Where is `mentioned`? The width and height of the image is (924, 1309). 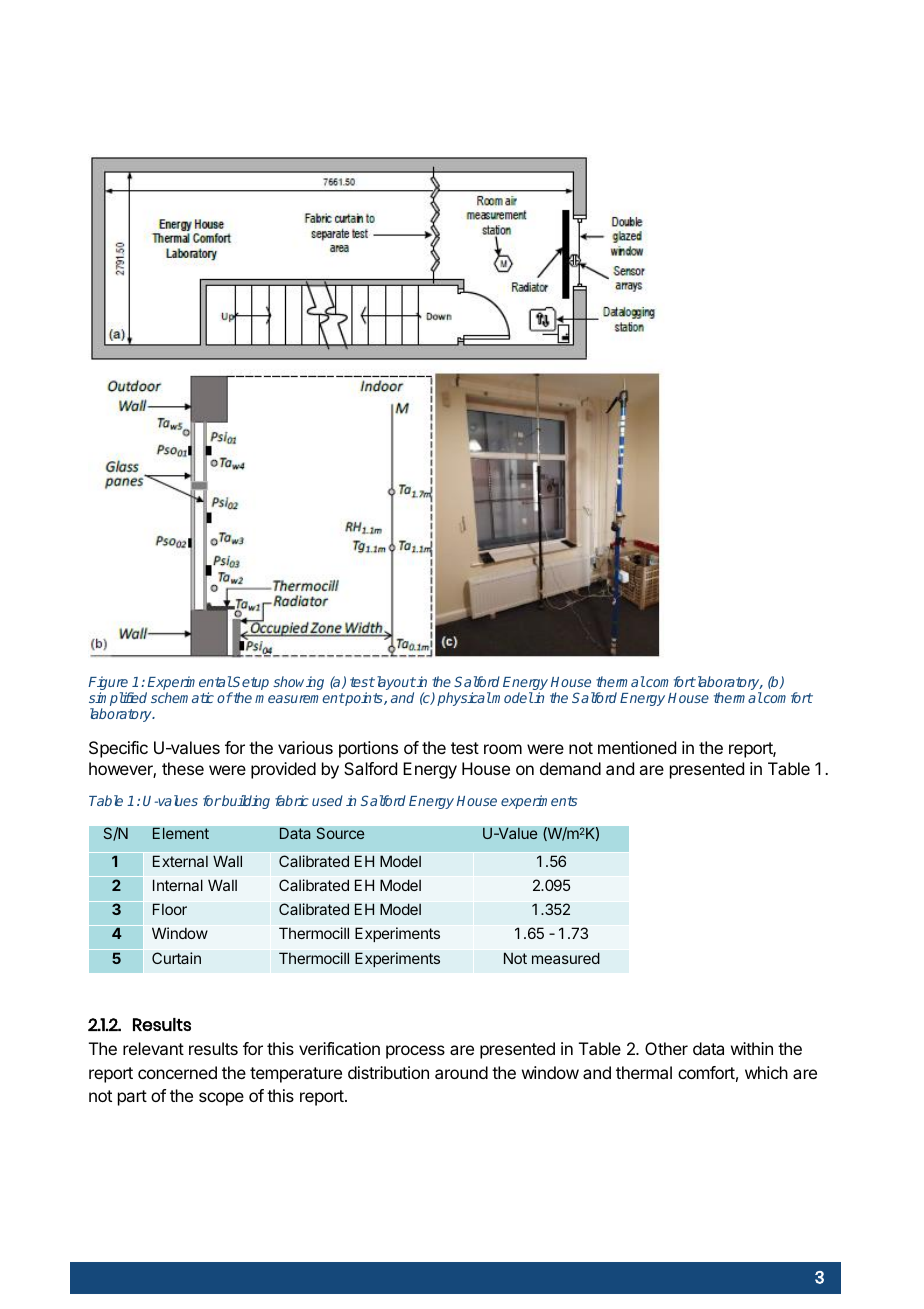 mentioned is located at coordinates (637, 747).
